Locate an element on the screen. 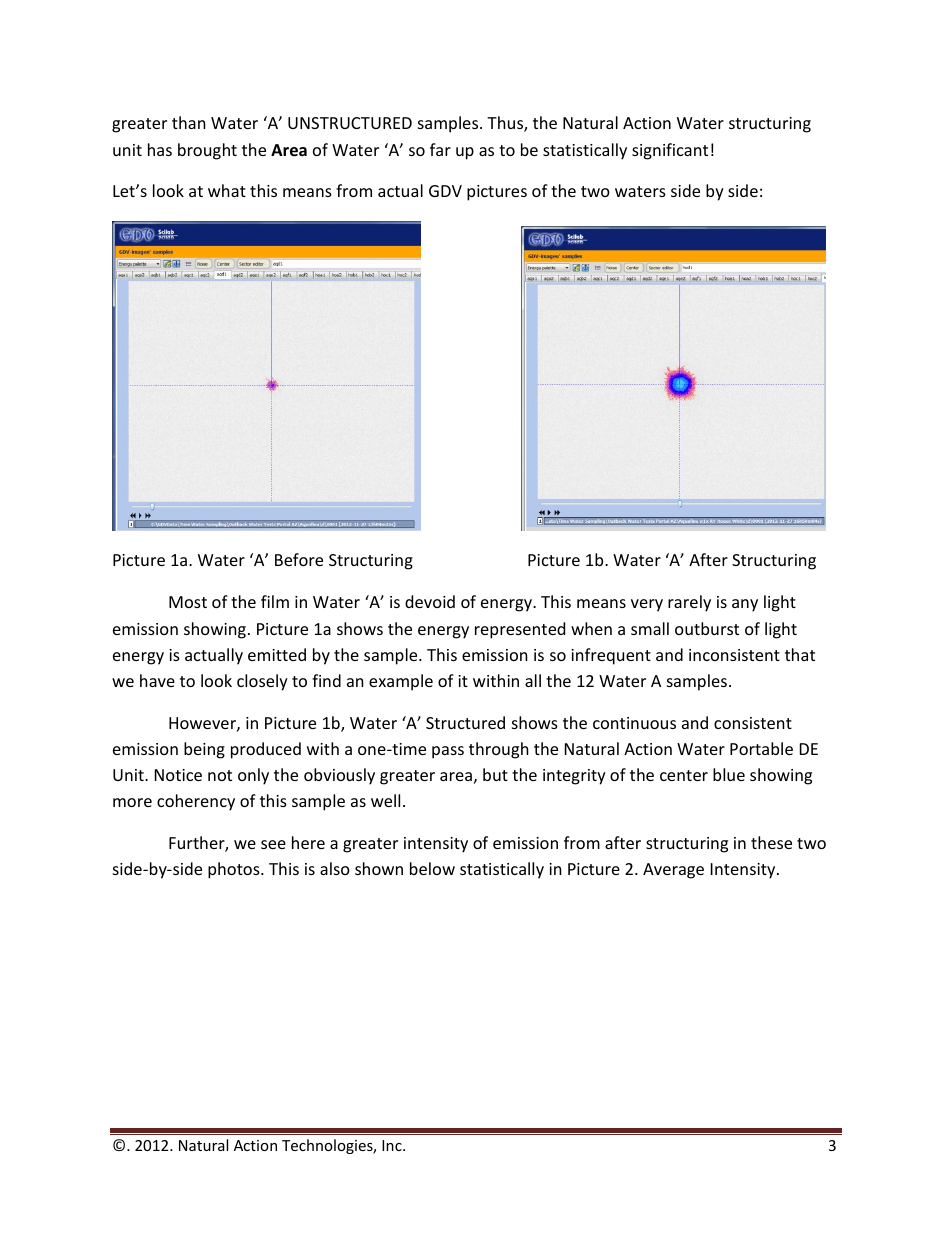  below is located at coordinates (432, 868).
